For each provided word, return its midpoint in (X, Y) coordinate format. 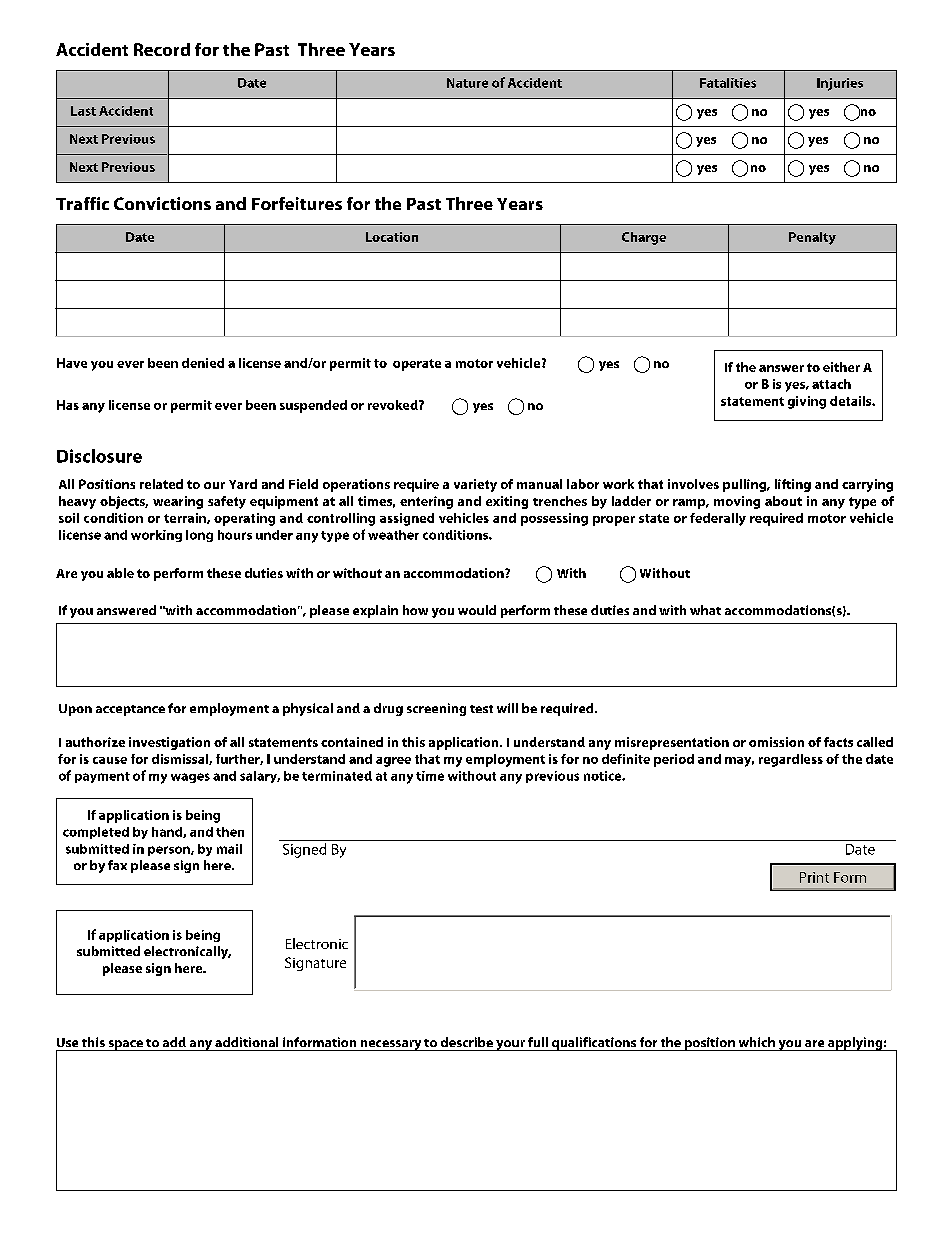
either (841, 367)
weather (393, 535)
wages (190, 778)
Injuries (840, 84)
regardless (791, 760)
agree (393, 762)
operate (417, 365)
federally (718, 519)
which (757, 1042)
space (125, 1045)
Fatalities (728, 83)
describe (467, 1042)
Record (162, 49)
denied (203, 363)
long (199, 536)
